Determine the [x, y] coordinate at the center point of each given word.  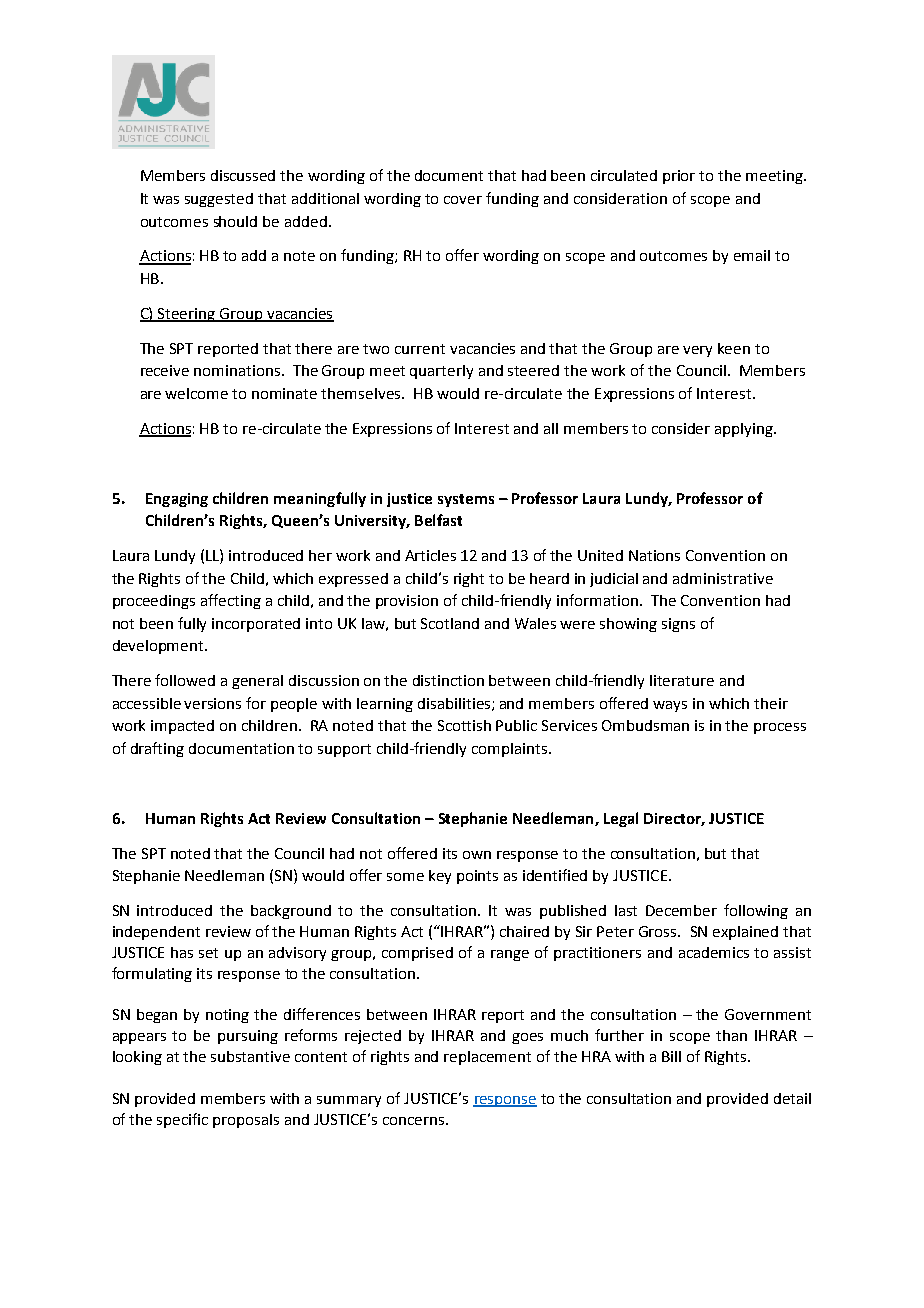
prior [679, 177]
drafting [157, 749]
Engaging [177, 500]
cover [463, 200]
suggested [219, 200]
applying [745, 430]
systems [466, 500]
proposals [246, 1121]
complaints [509, 750]
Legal [621, 819]
